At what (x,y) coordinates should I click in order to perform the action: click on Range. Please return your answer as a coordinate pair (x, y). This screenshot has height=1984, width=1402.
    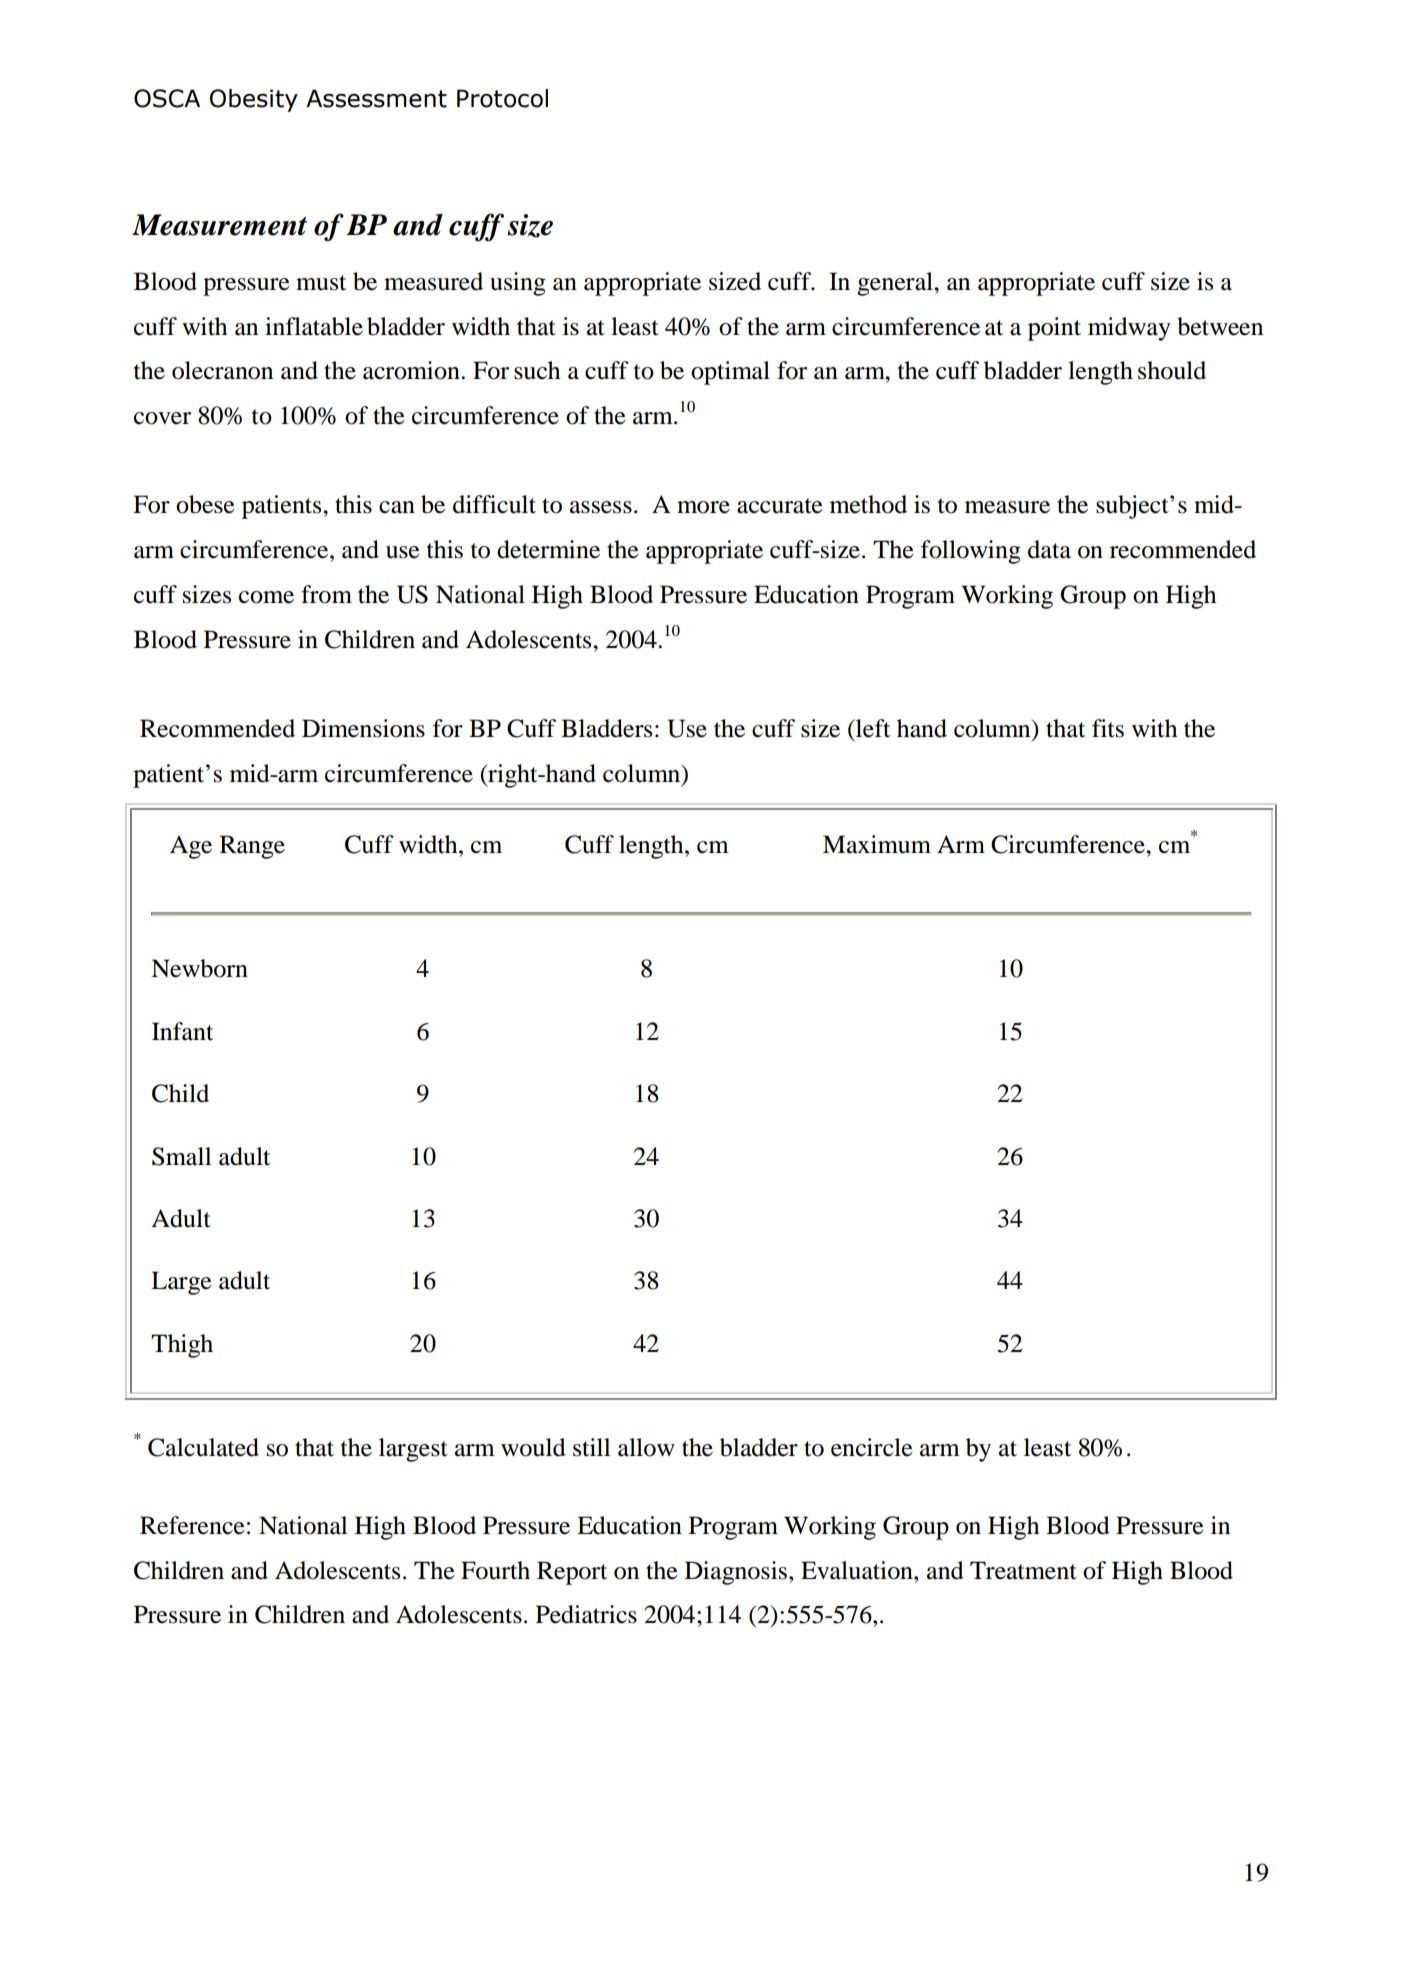
    Looking at the image, I should click on (252, 847).
